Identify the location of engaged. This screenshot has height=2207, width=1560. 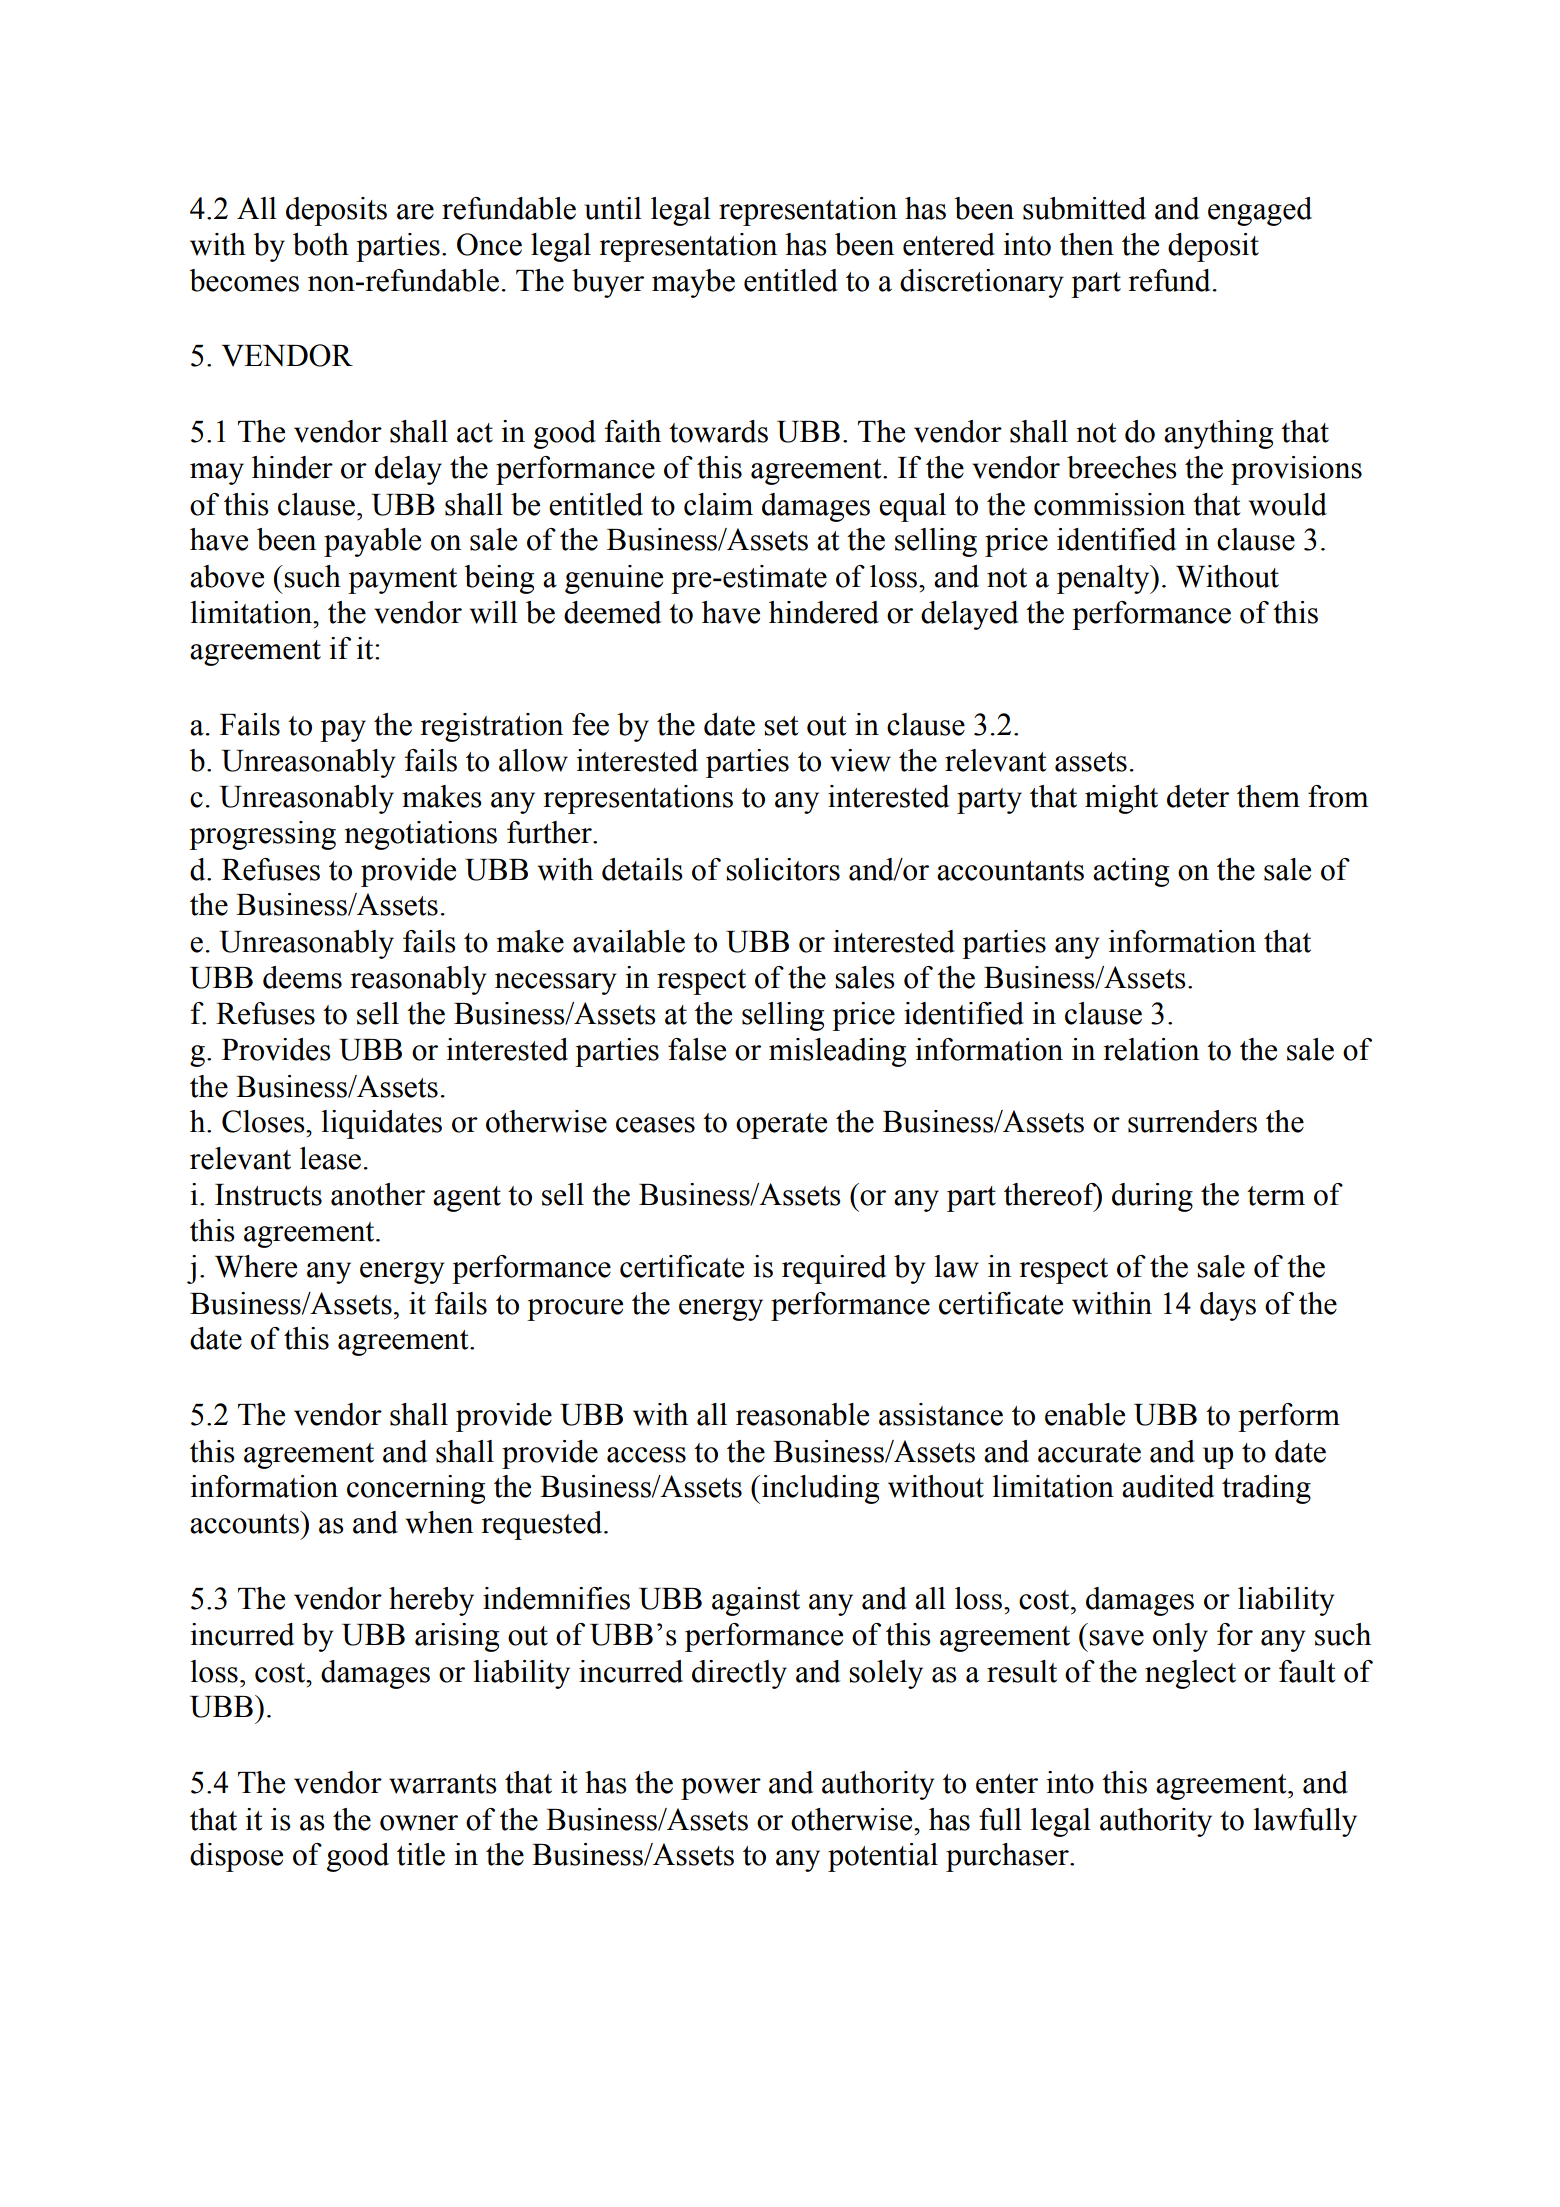
(1260, 211).
